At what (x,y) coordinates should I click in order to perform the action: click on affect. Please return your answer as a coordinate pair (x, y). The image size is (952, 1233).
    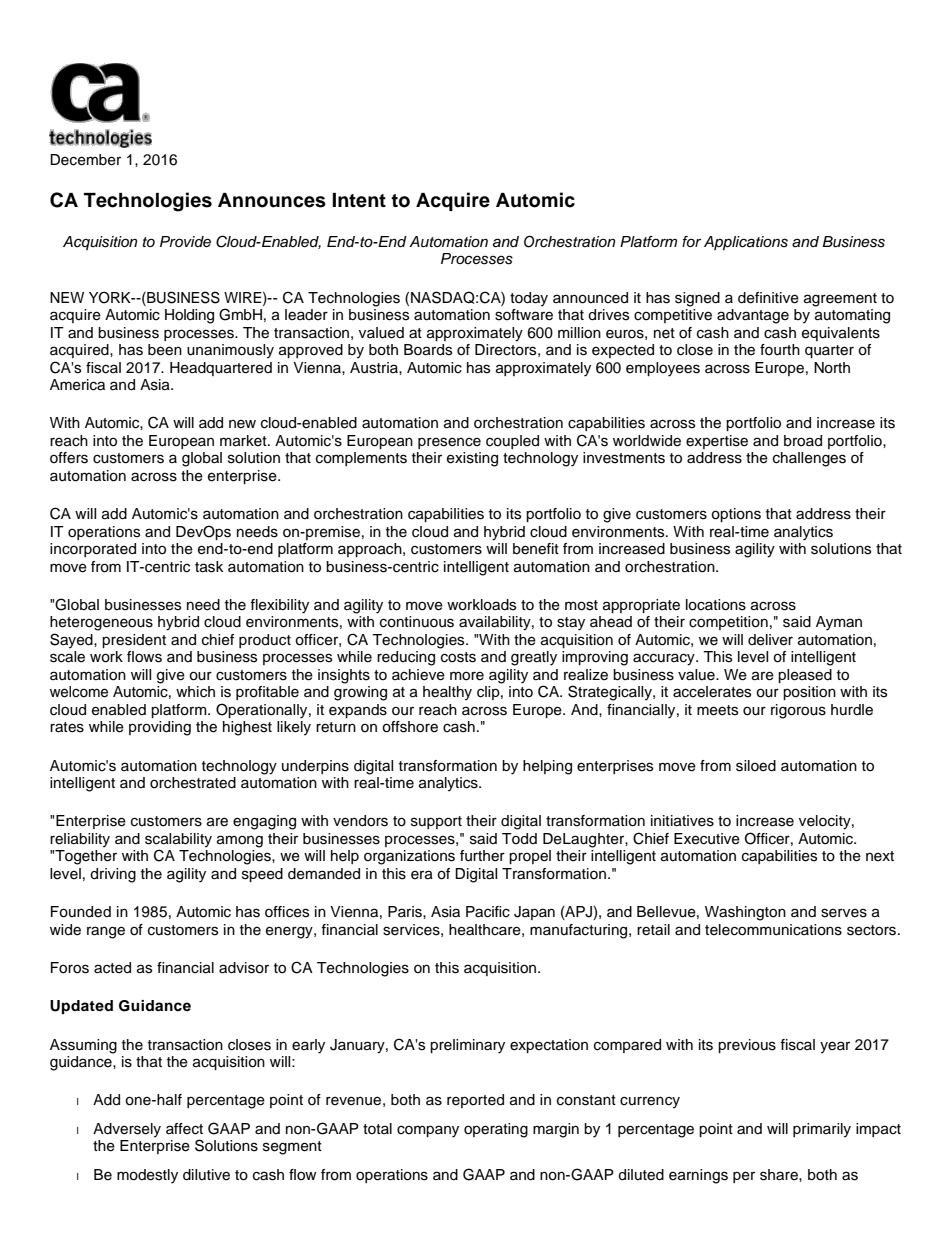
    Looking at the image, I should click on (184, 1129).
